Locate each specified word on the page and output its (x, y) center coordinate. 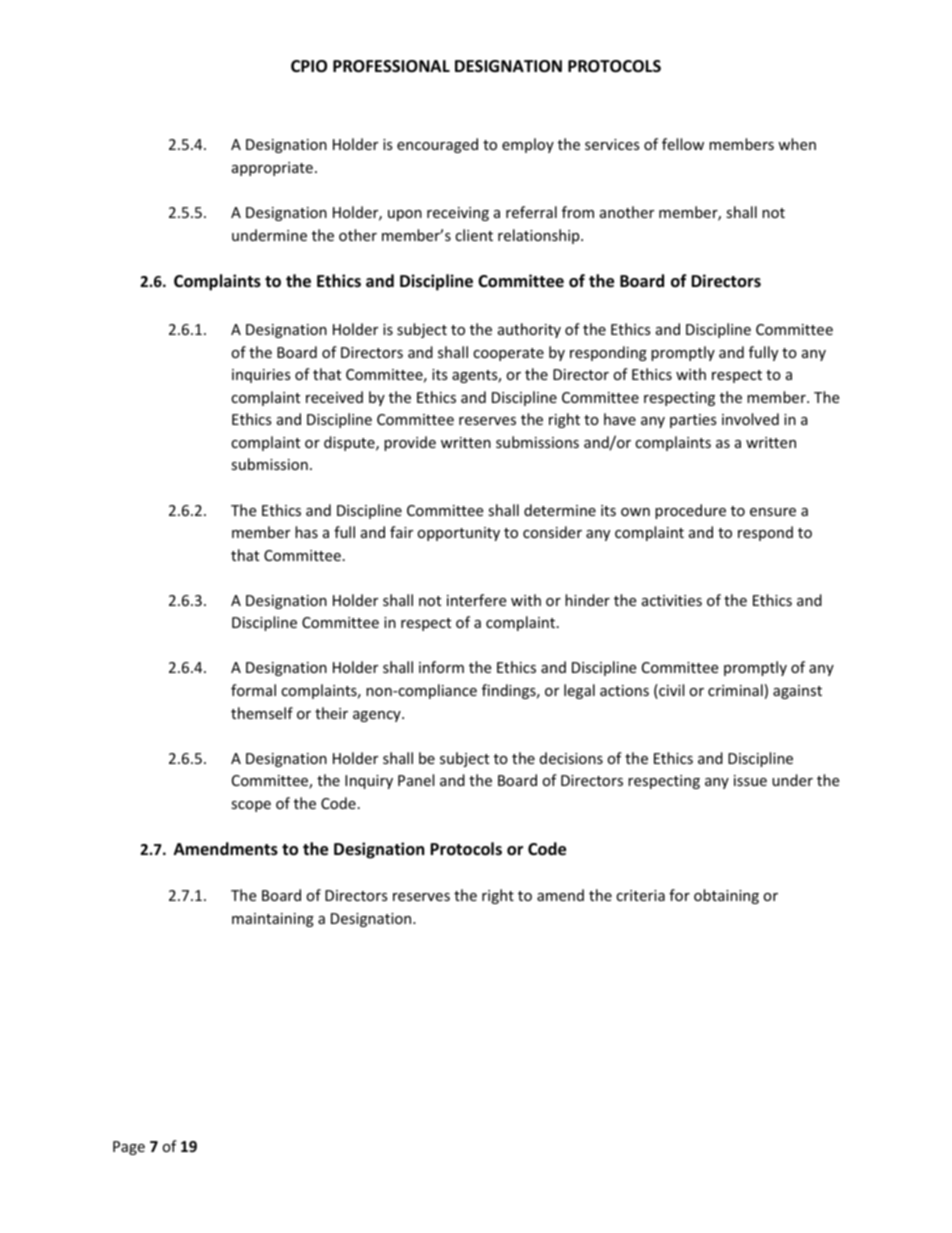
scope (251, 806)
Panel (416, 780)
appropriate (272, 169)
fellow (683, 144)
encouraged (437, 145)
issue (750, 780)
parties (693, 421)
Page (129, 1148)
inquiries (261, 376)
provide (410, 443)
